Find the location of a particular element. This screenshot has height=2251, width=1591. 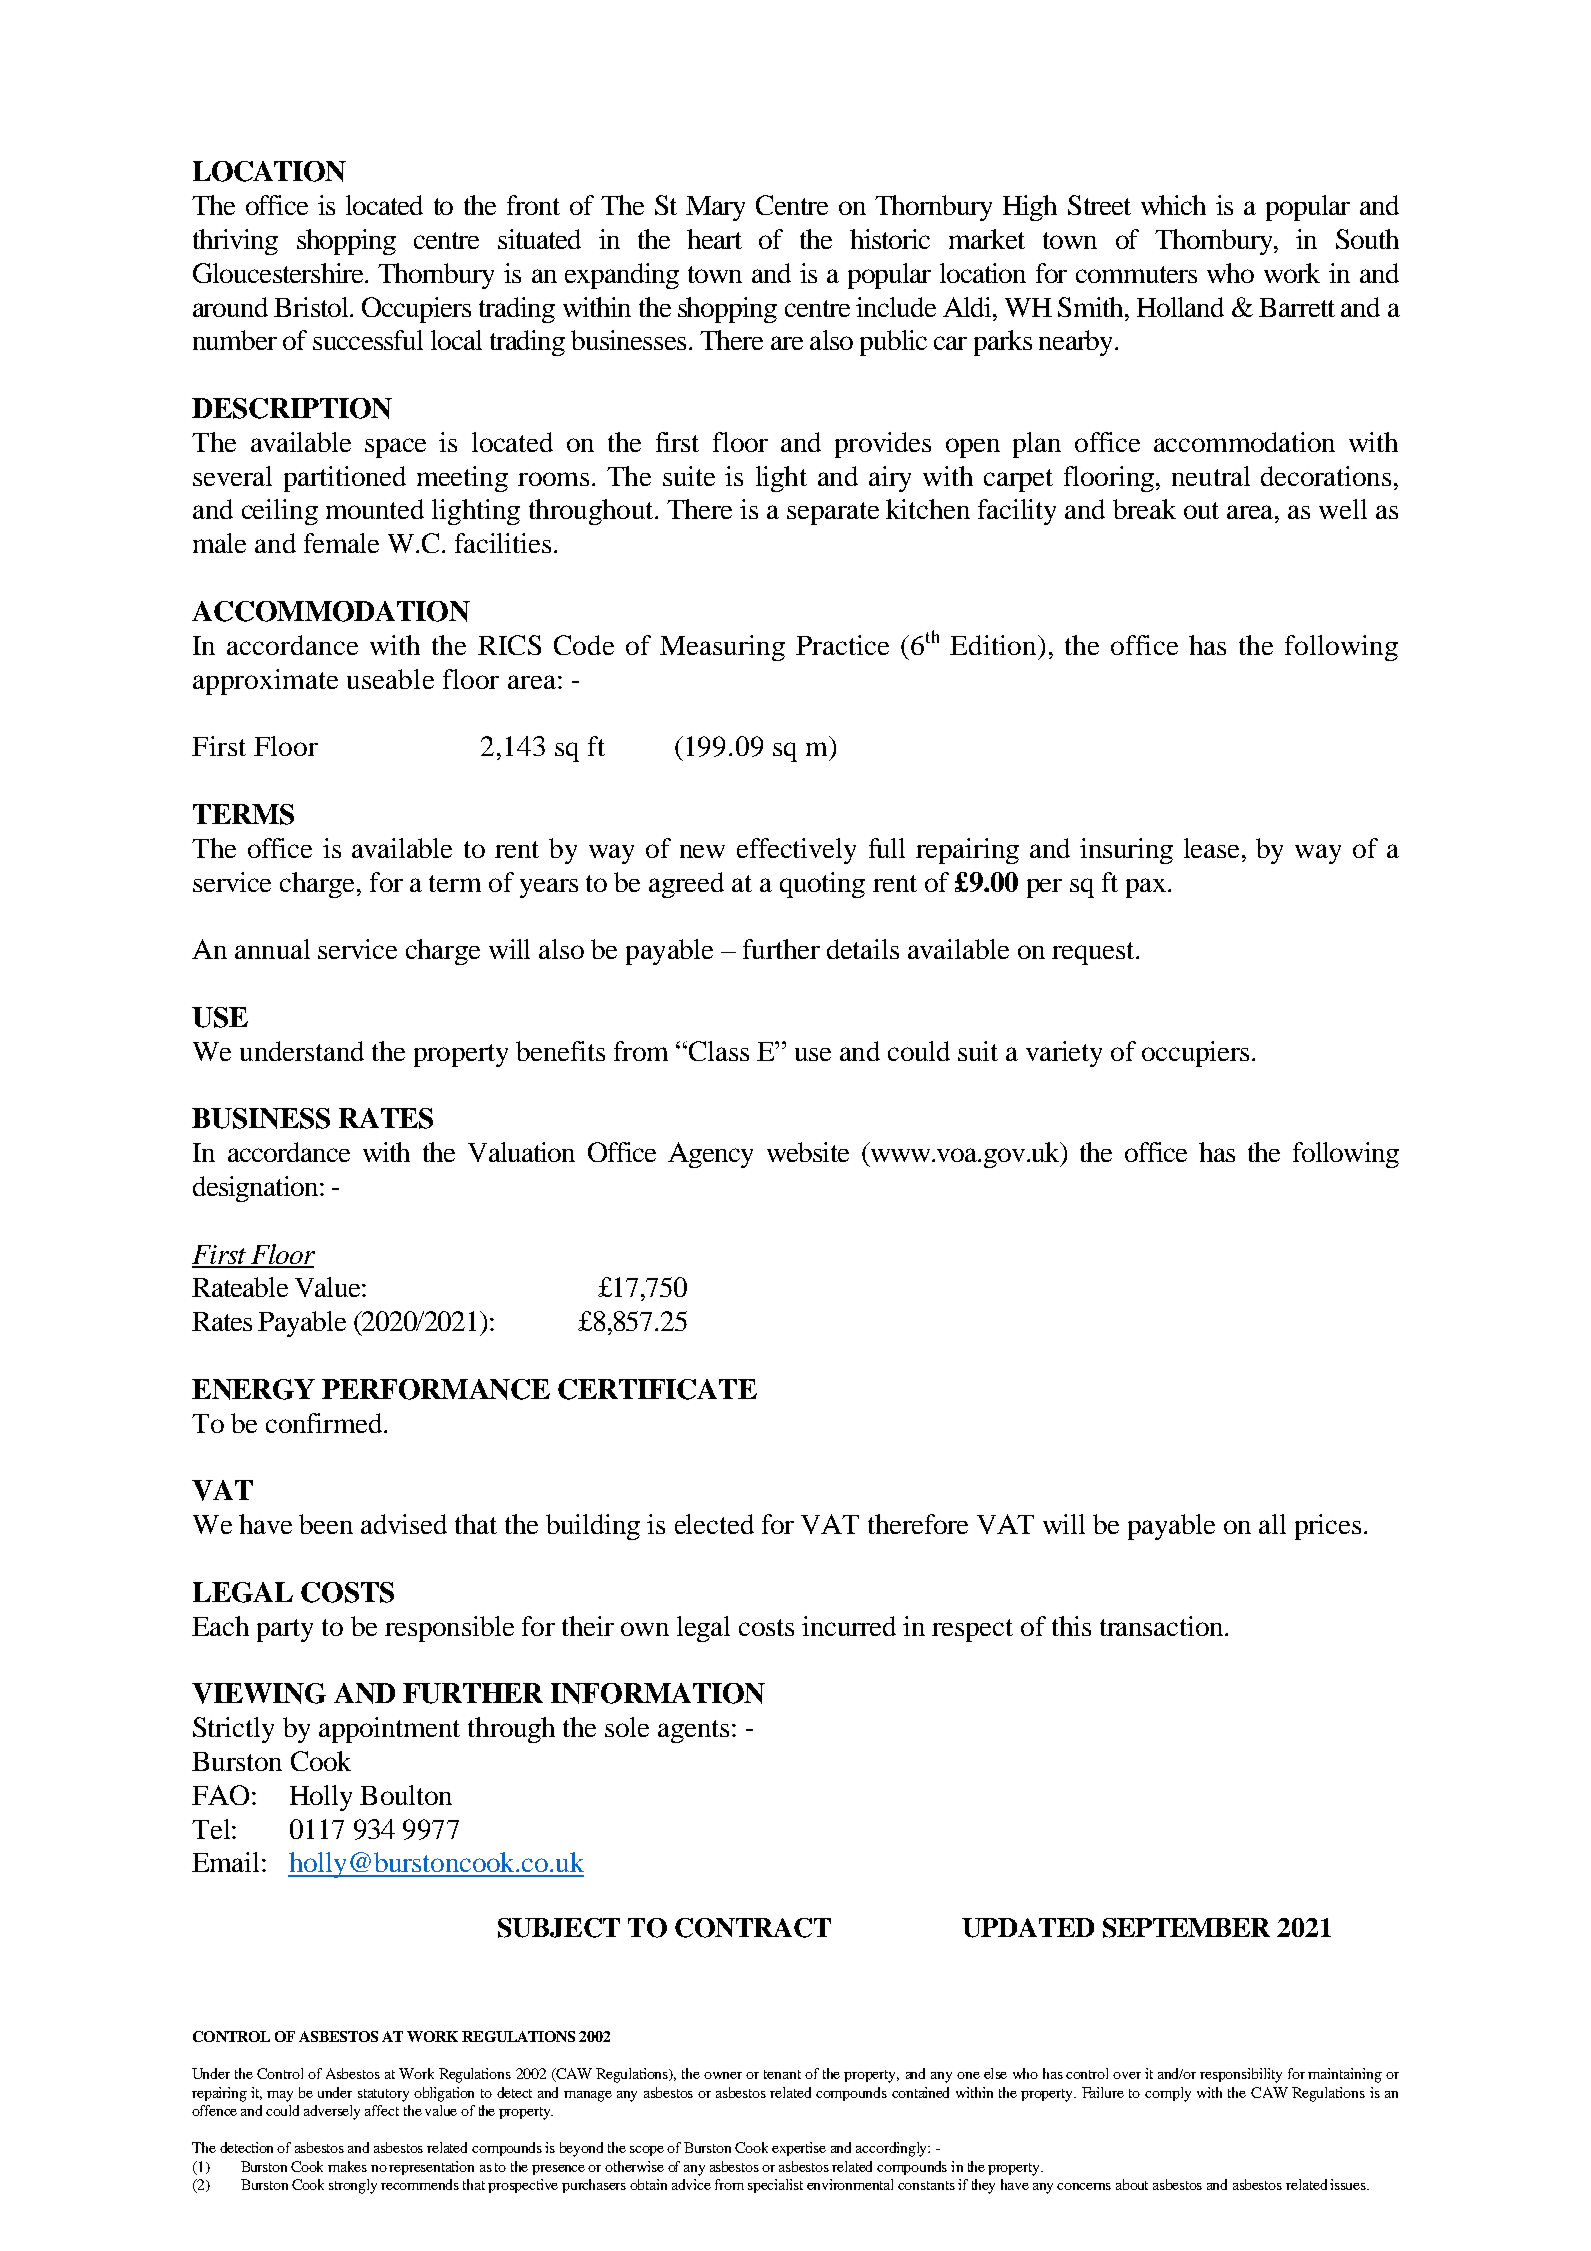

Holland is located at coordinates (1180, 307).
